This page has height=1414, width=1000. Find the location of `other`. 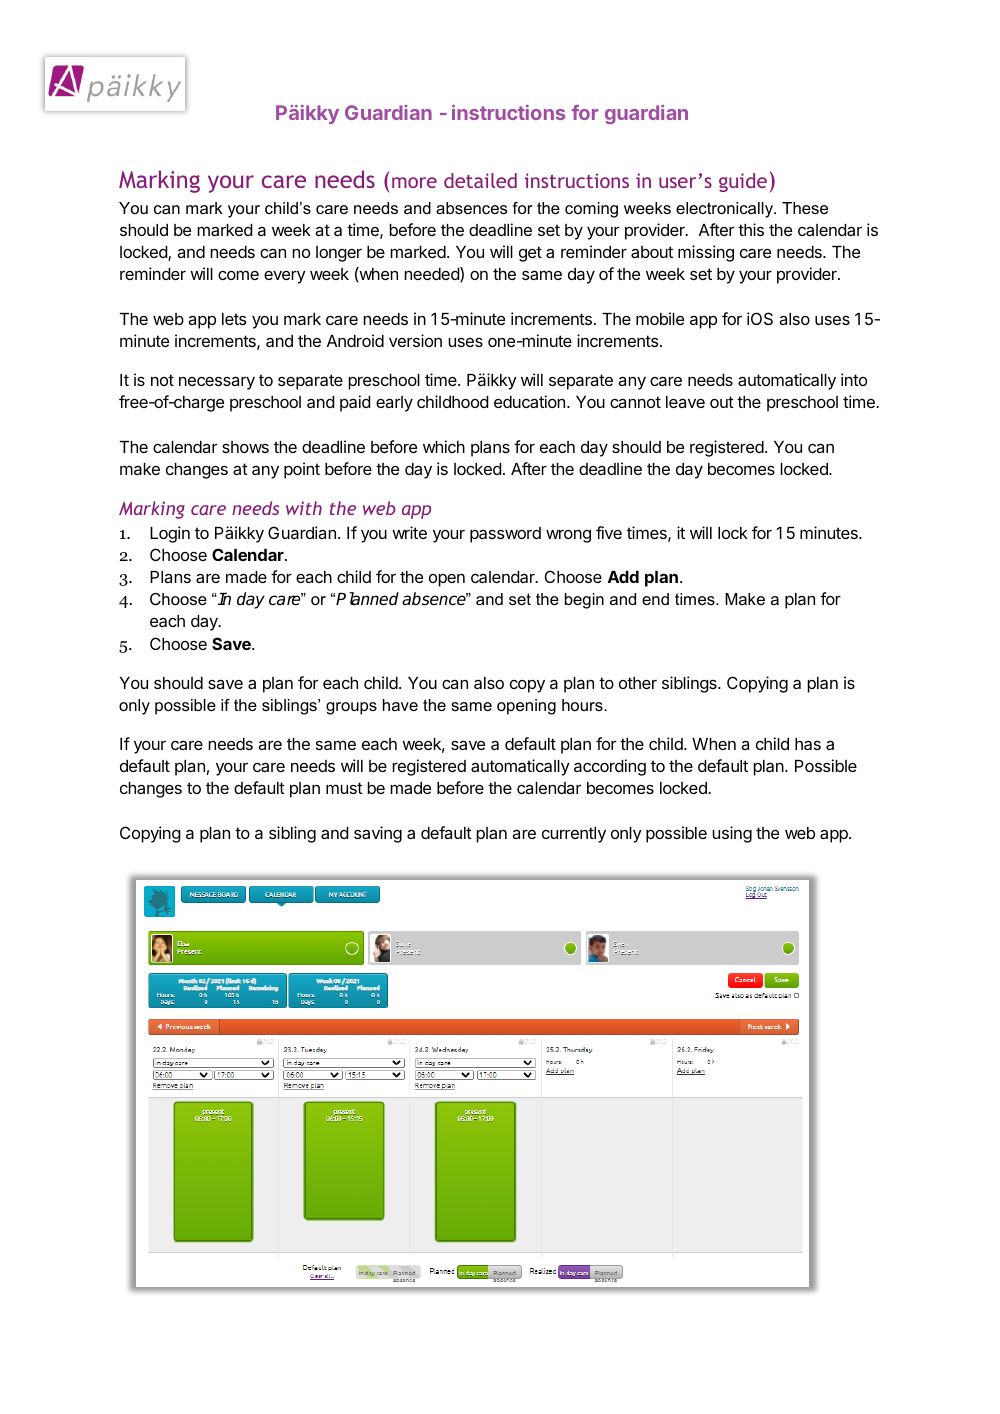

other is located at coordinates (638, 683).
